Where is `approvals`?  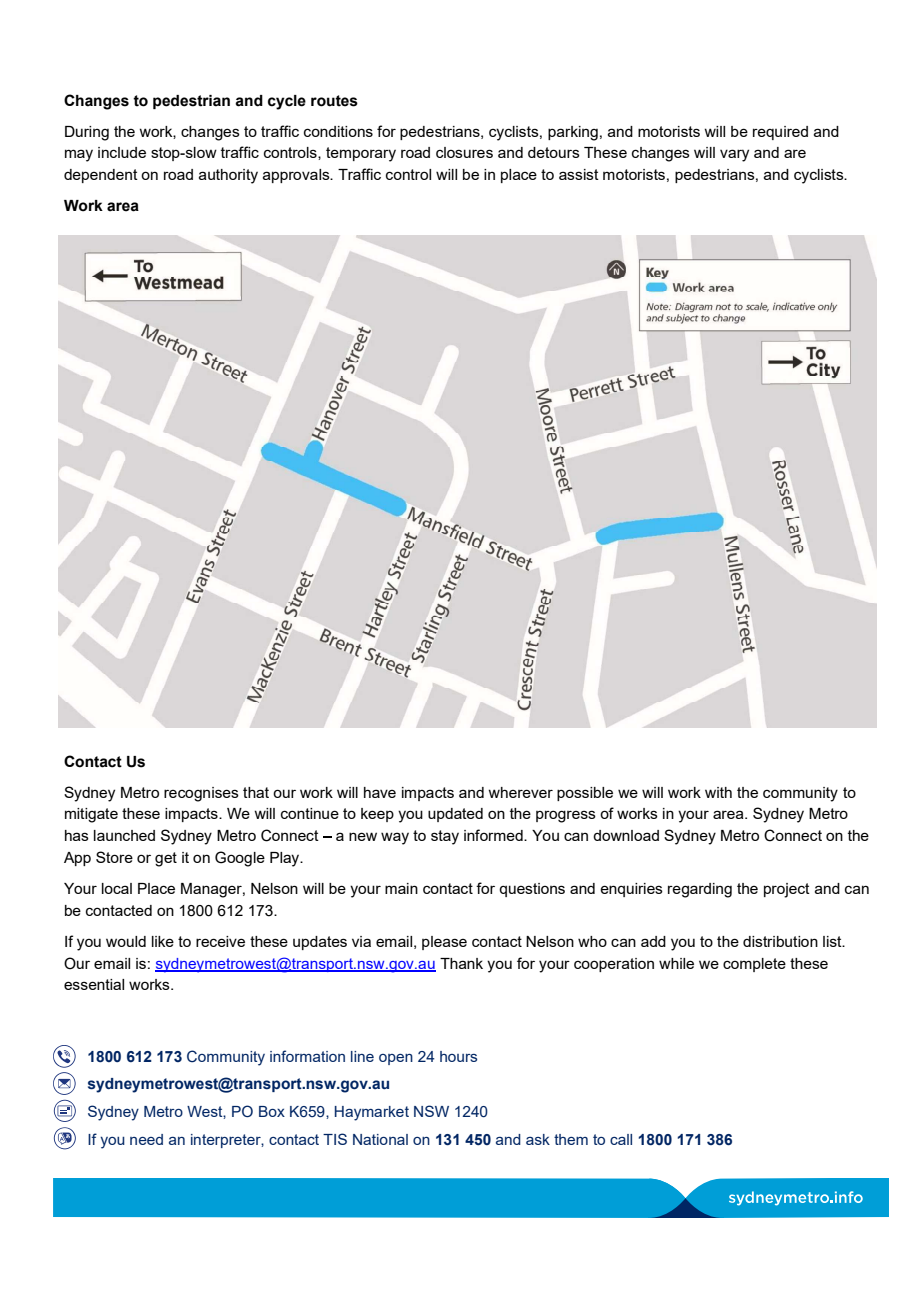 approvals is located at coordinates (297, 176).
